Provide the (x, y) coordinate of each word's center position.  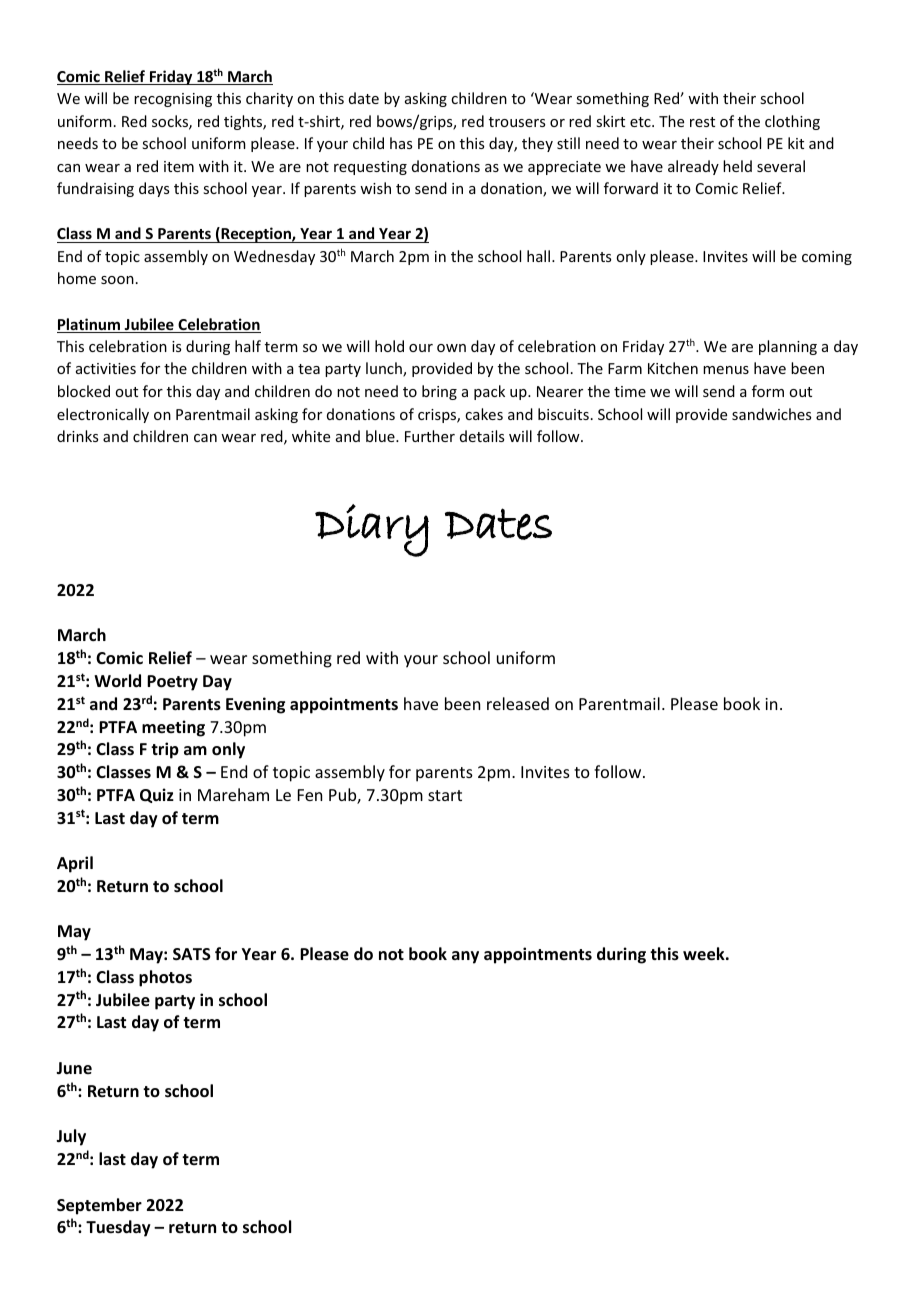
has (401, 143)
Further (430, 436)
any (465, 957)
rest (702, 122)
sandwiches (771, 414)
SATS (192, 954)
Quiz (157, 795)
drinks (77, 436)
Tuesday (118, 1228)
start (445, 795)
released (518, 703)
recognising (173, 100)
